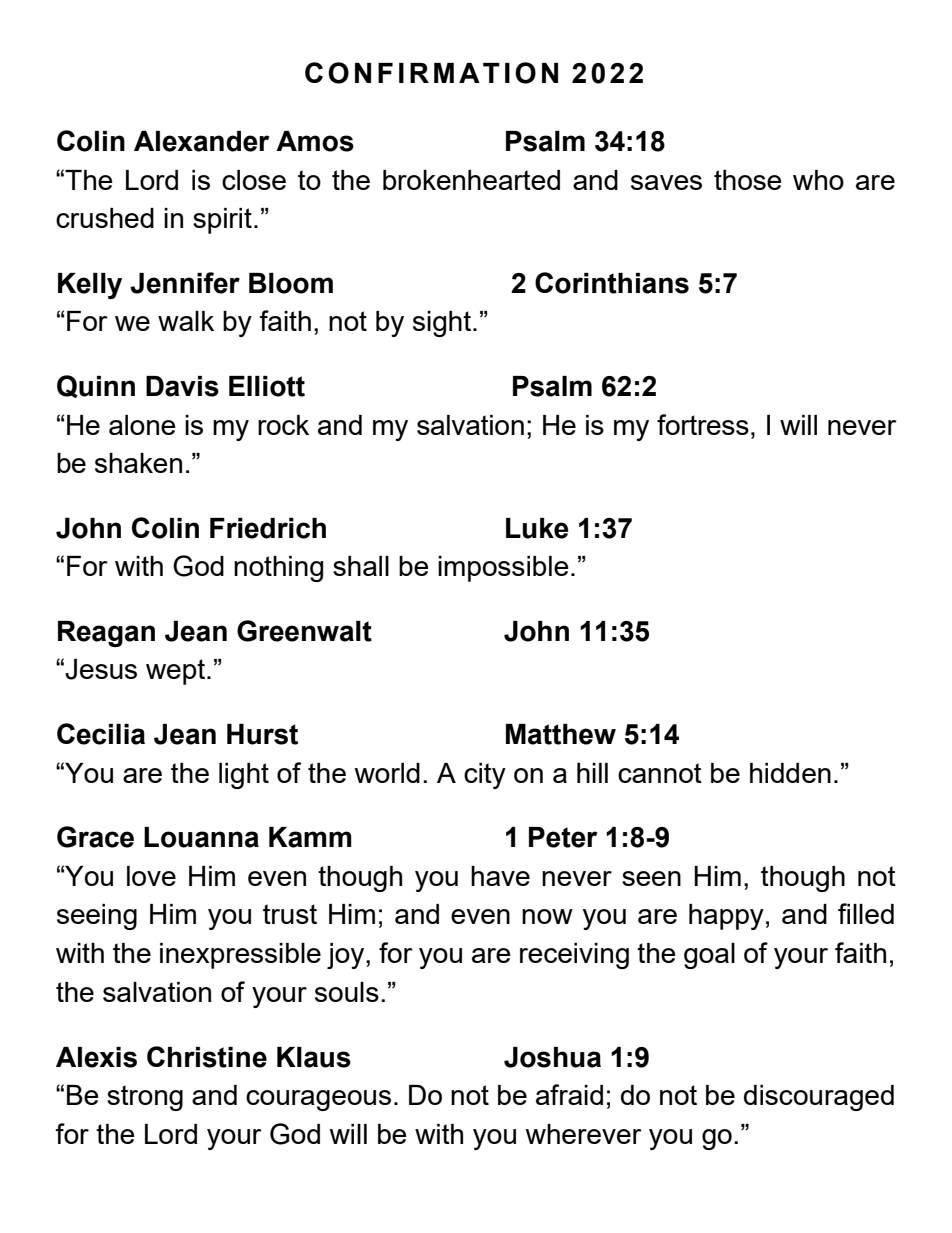  What do you see at coordinates (106, 634) in the screenshot?
I see `Reagan` at bounding box center [106, 634].
